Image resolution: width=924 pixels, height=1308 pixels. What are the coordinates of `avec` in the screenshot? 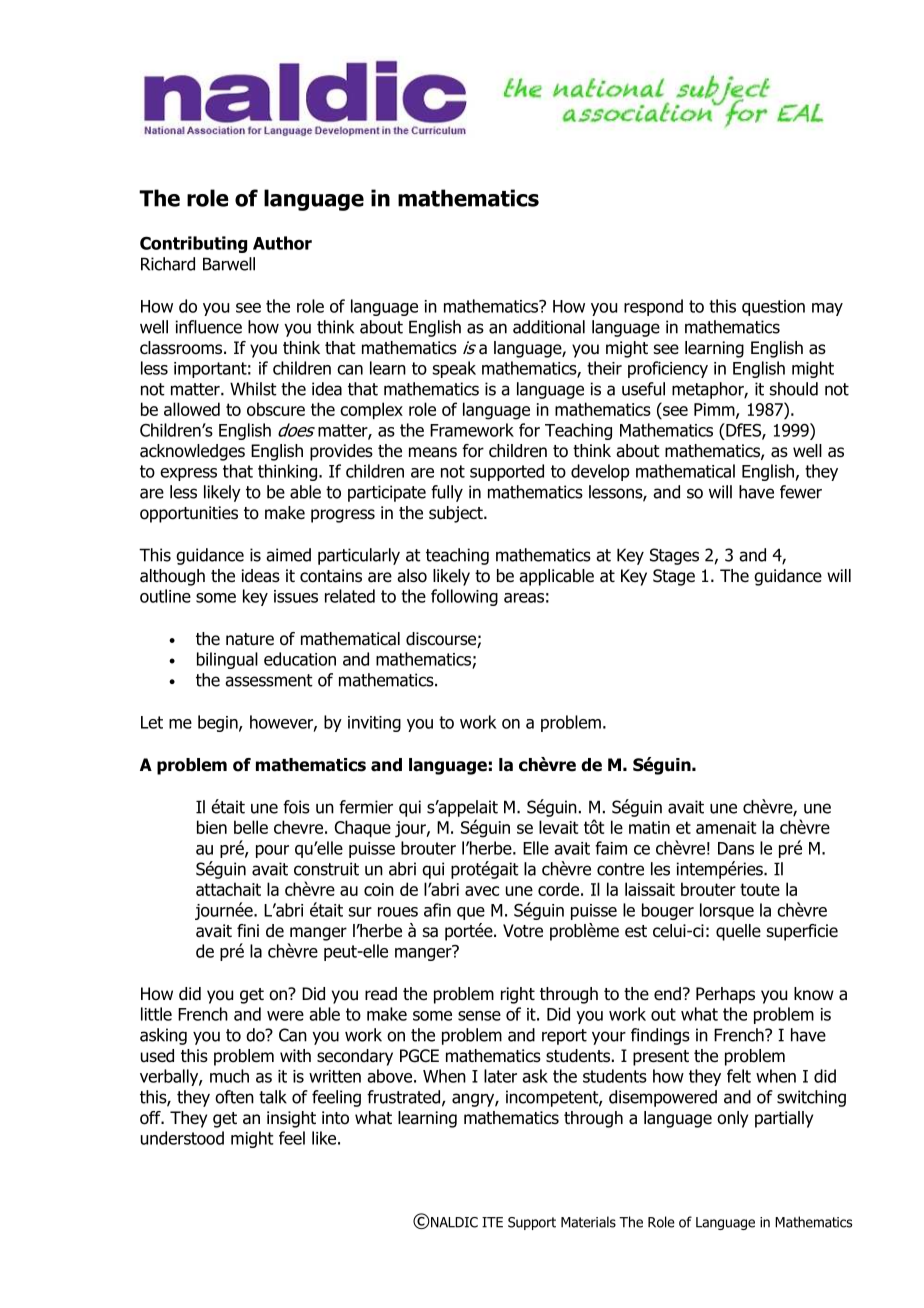 It's located at (482, 891).
